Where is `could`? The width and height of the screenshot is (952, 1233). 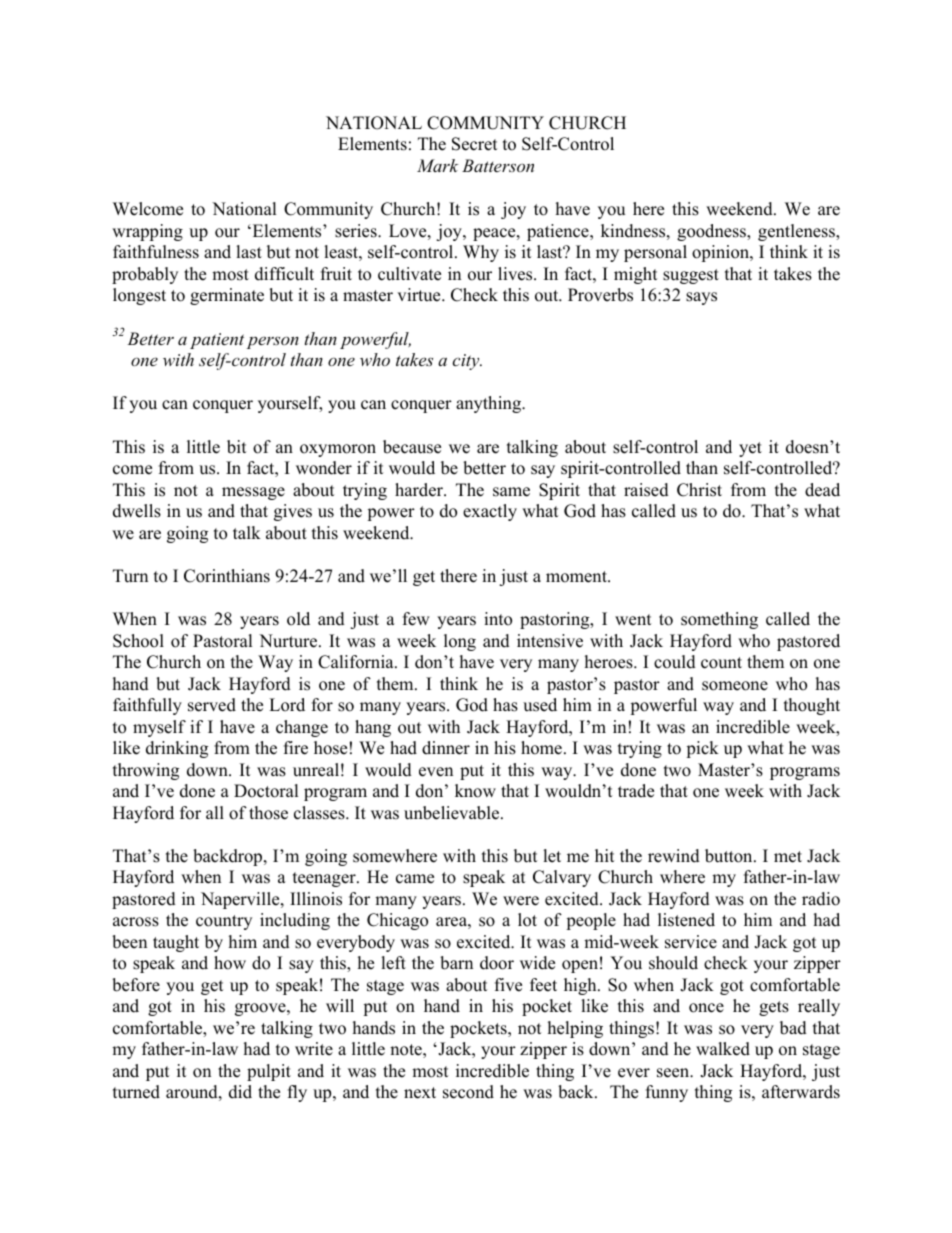
could is located at coordinates (675, 662).
